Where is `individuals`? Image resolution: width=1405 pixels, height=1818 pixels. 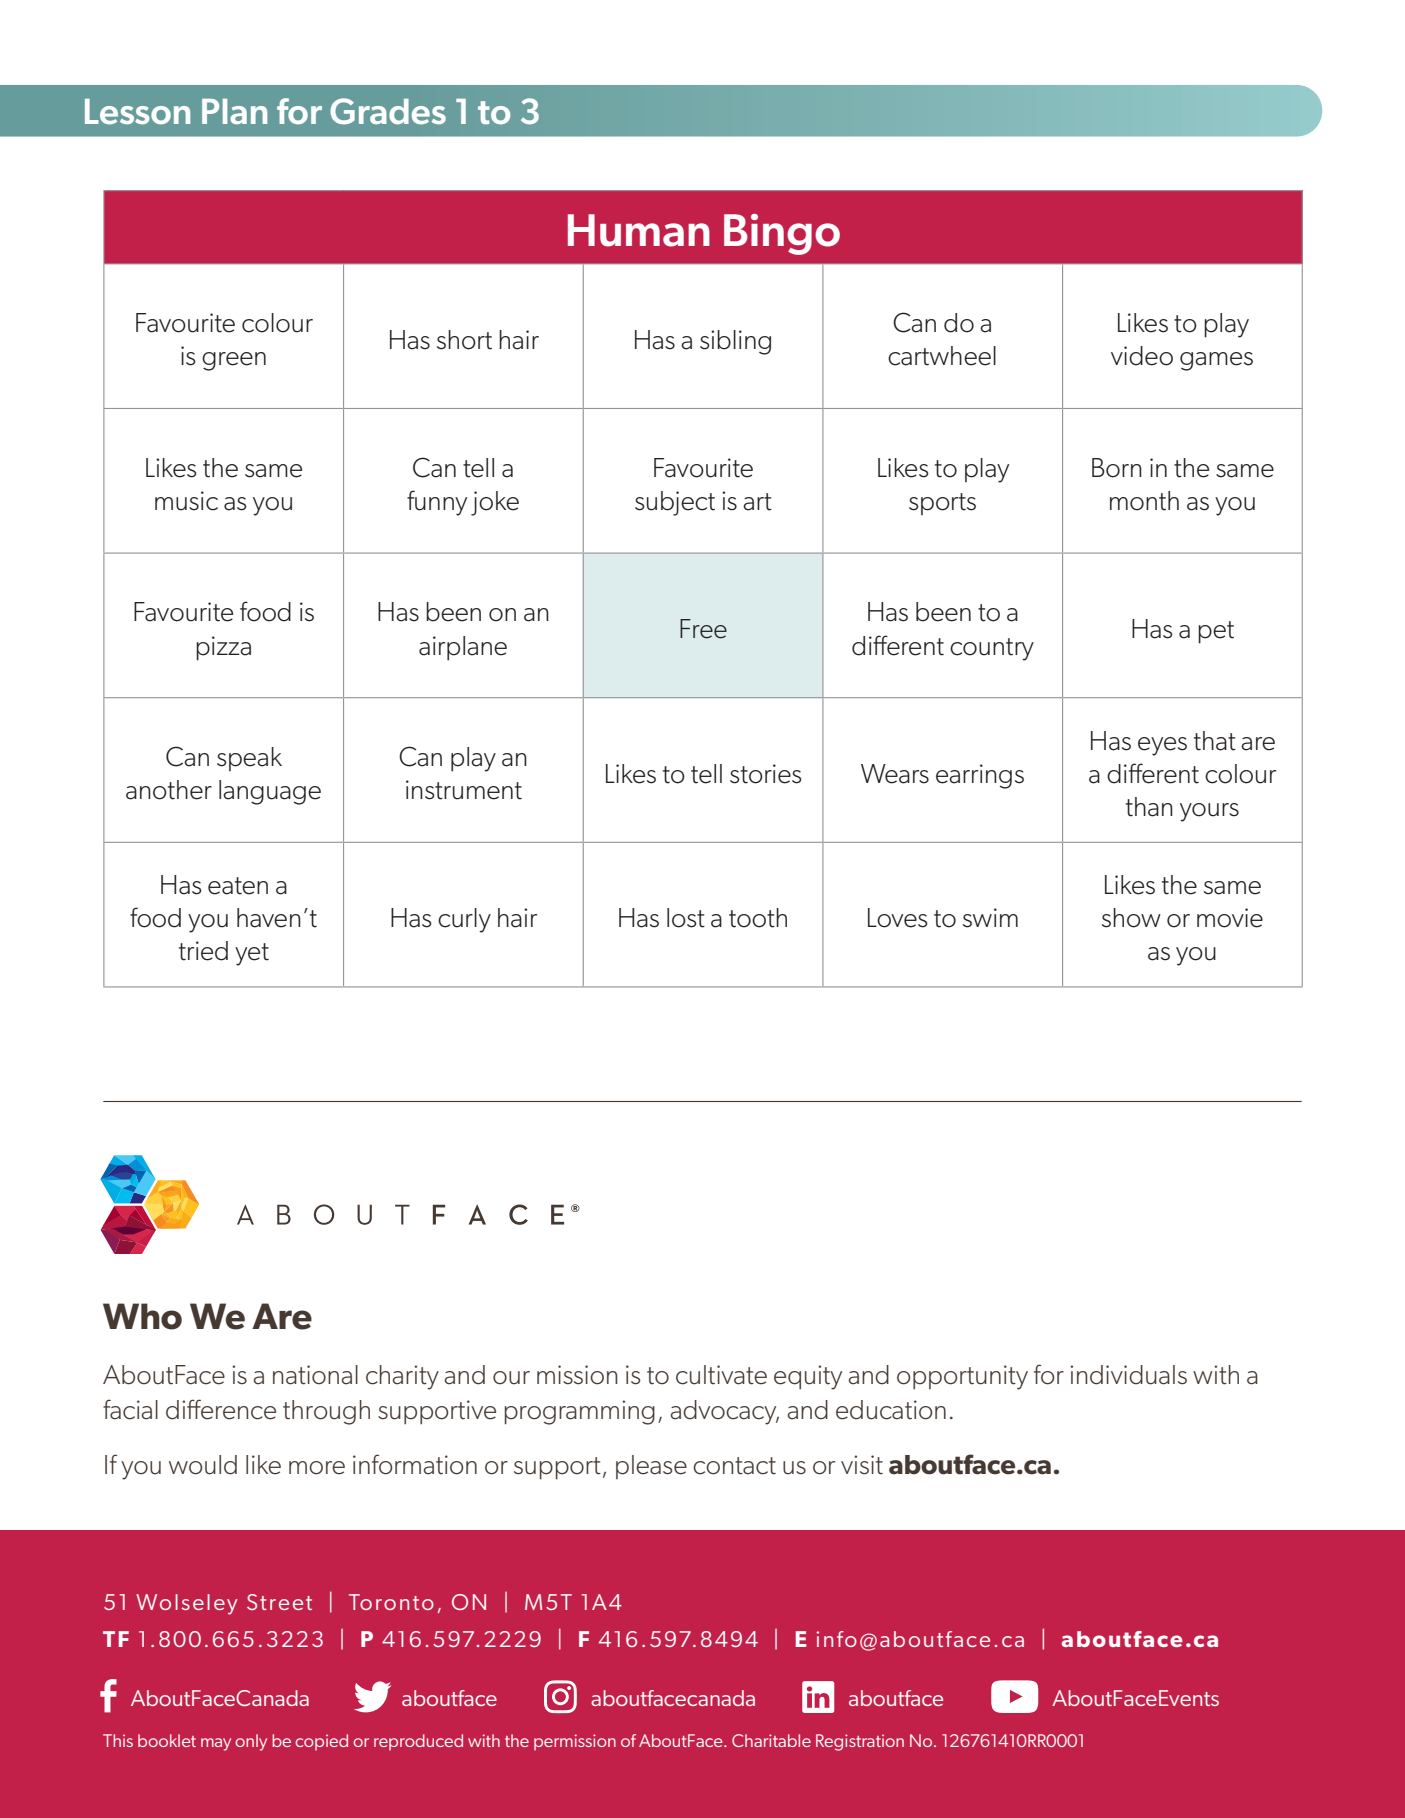 individuals is located at coordinates (1128, 1375).
